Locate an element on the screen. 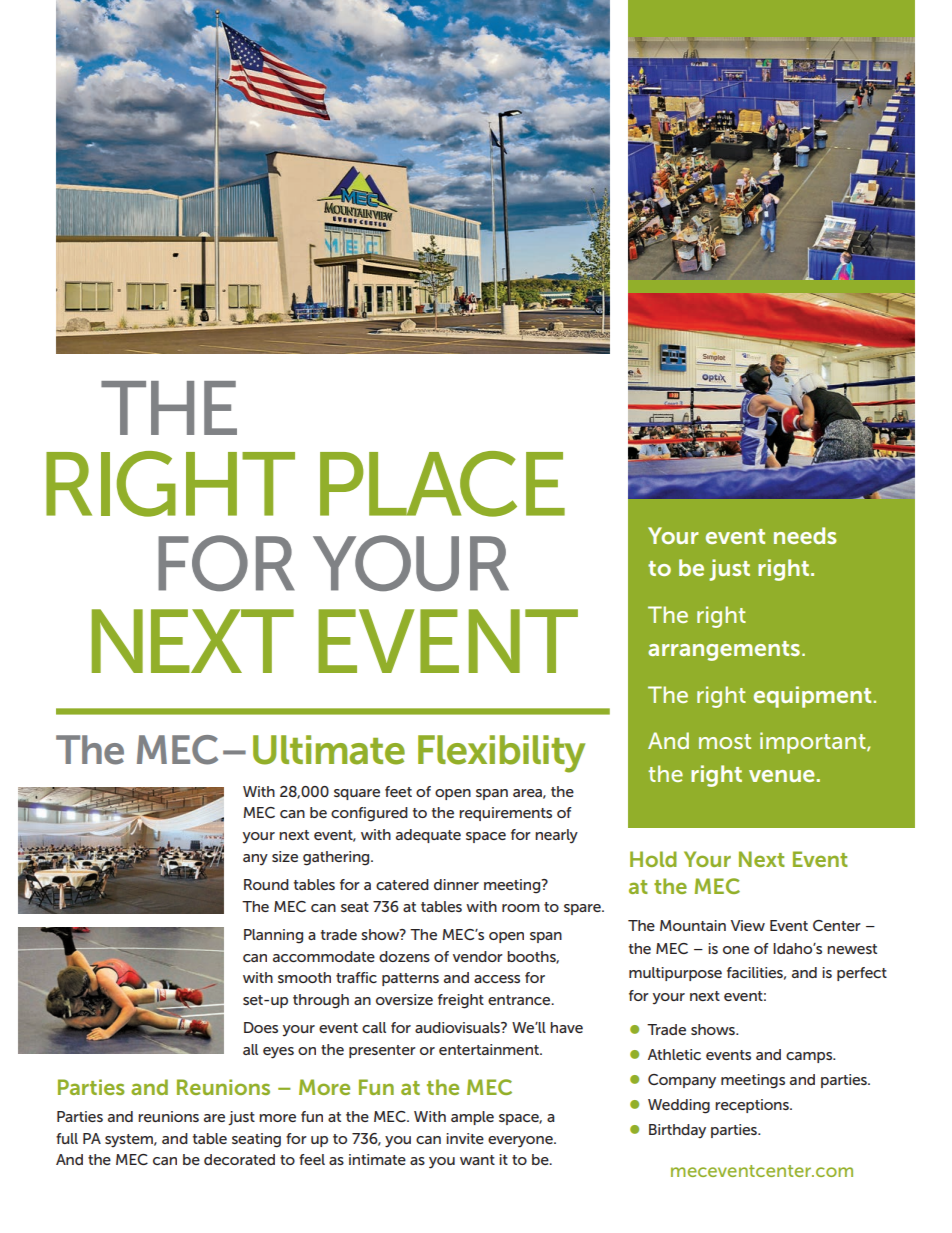  needs is located at coordinates (805, 535).
